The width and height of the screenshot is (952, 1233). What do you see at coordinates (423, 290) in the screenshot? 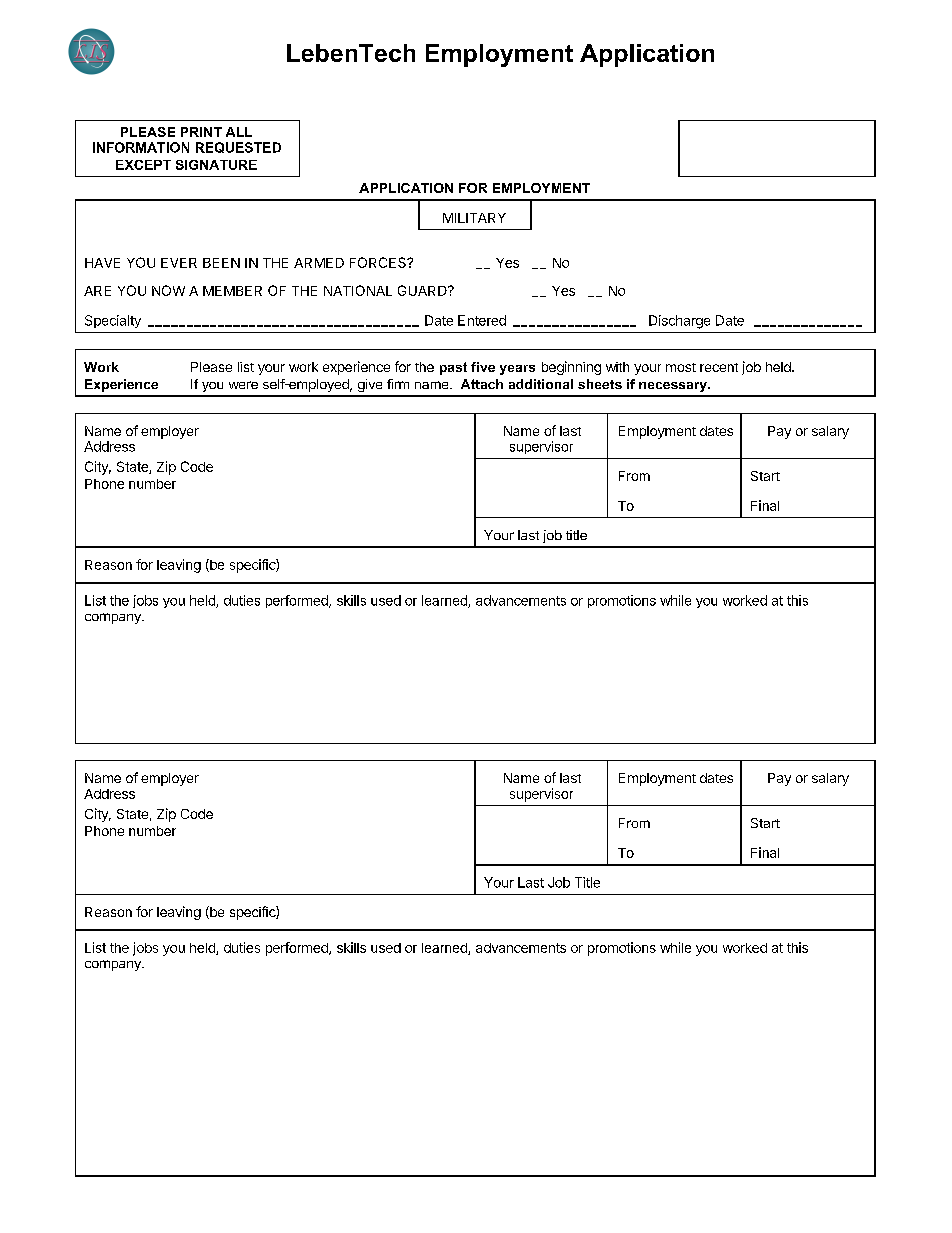
I see `GUARD` at bounding box center [423, 290].
